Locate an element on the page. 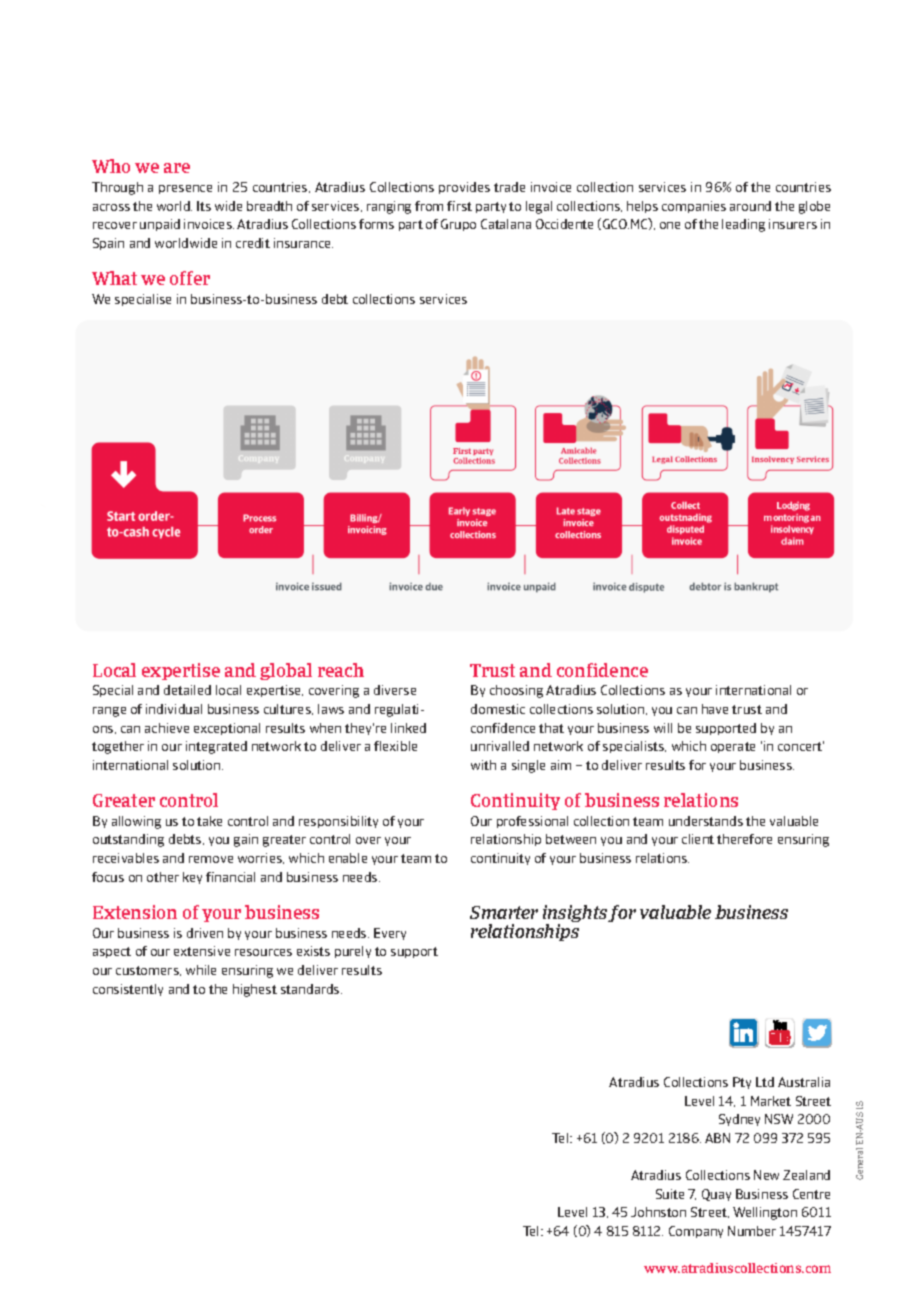 The width and height of the image is (924, 1308). New is located at coordinates (766, 1175).
